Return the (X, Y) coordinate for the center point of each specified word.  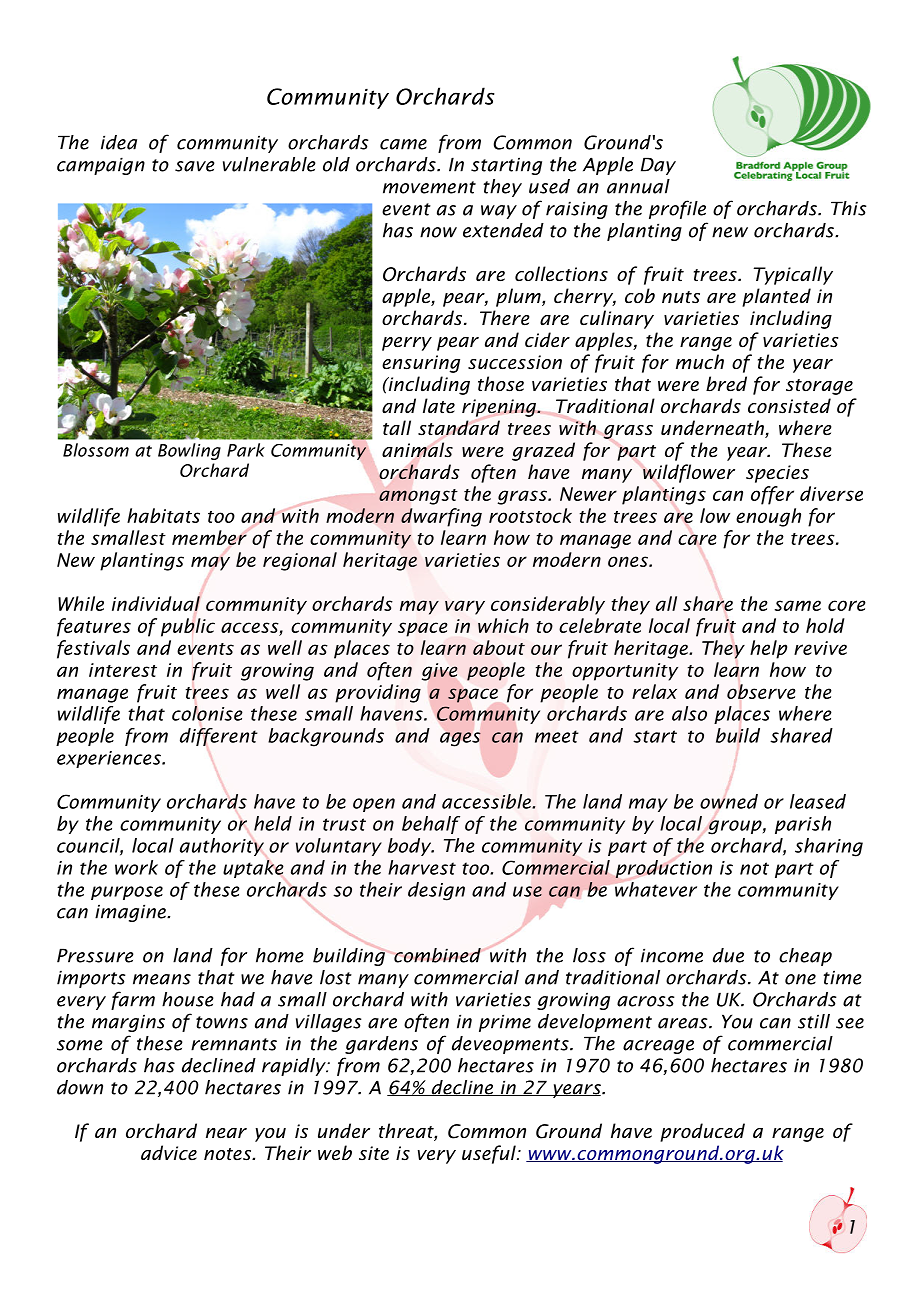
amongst (418, 497)
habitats (163, 515)
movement (429, 187)
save (195, 166)
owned (729, 801)
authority (222, 847)
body (411, 847)
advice (169, 1153)
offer (772, 495)
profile (677, 209)
